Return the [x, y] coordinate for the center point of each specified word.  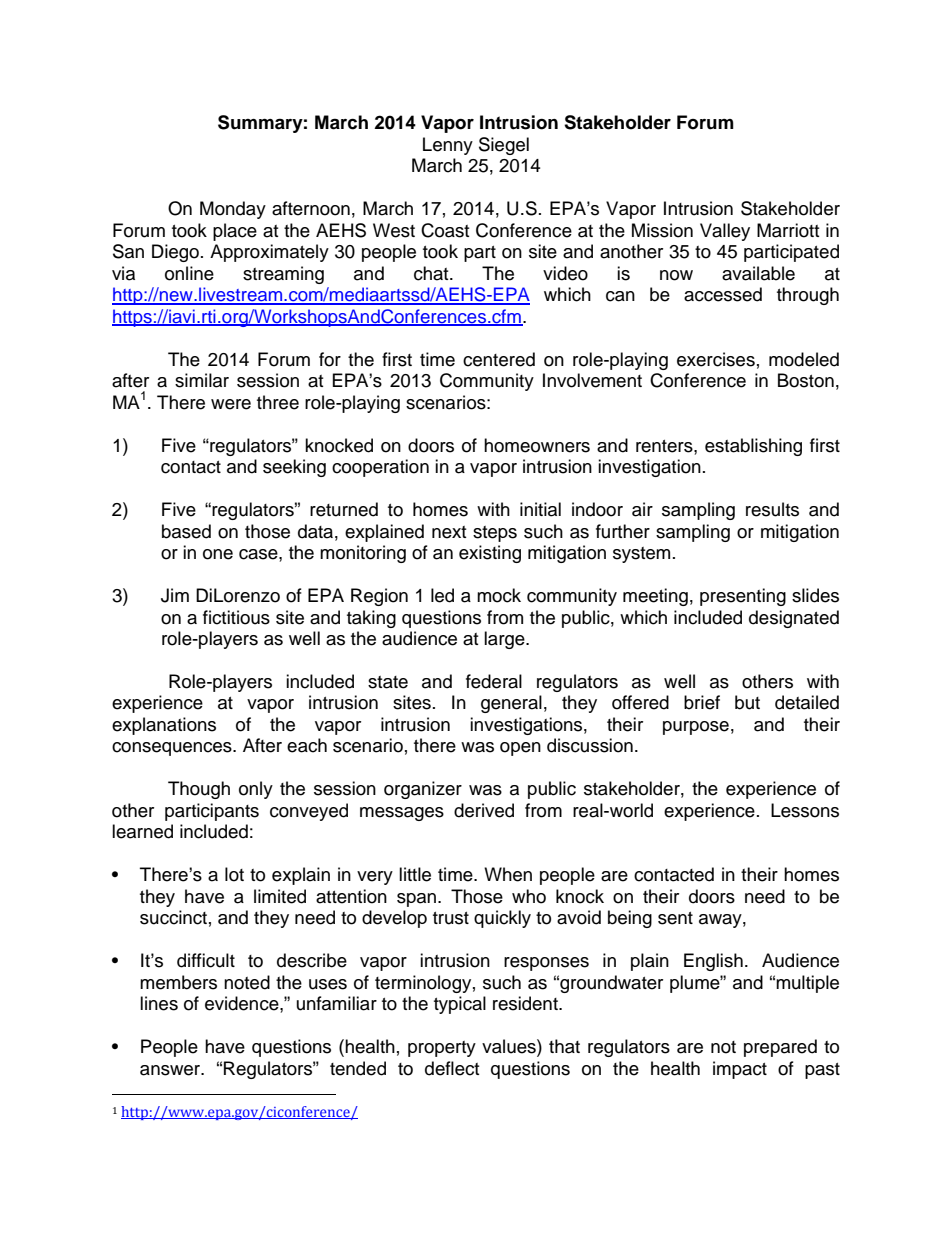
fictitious [236, 617]
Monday [233, 210]
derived [484, 810]
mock [499, 595]
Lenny [448, 146]
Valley [725, 232]
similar [202, 380]
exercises [716, 359]
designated [794, 619]
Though [199, 790]
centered [499, 359]
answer [171, 1070]
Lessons [805, 810]
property [442, 1049]
